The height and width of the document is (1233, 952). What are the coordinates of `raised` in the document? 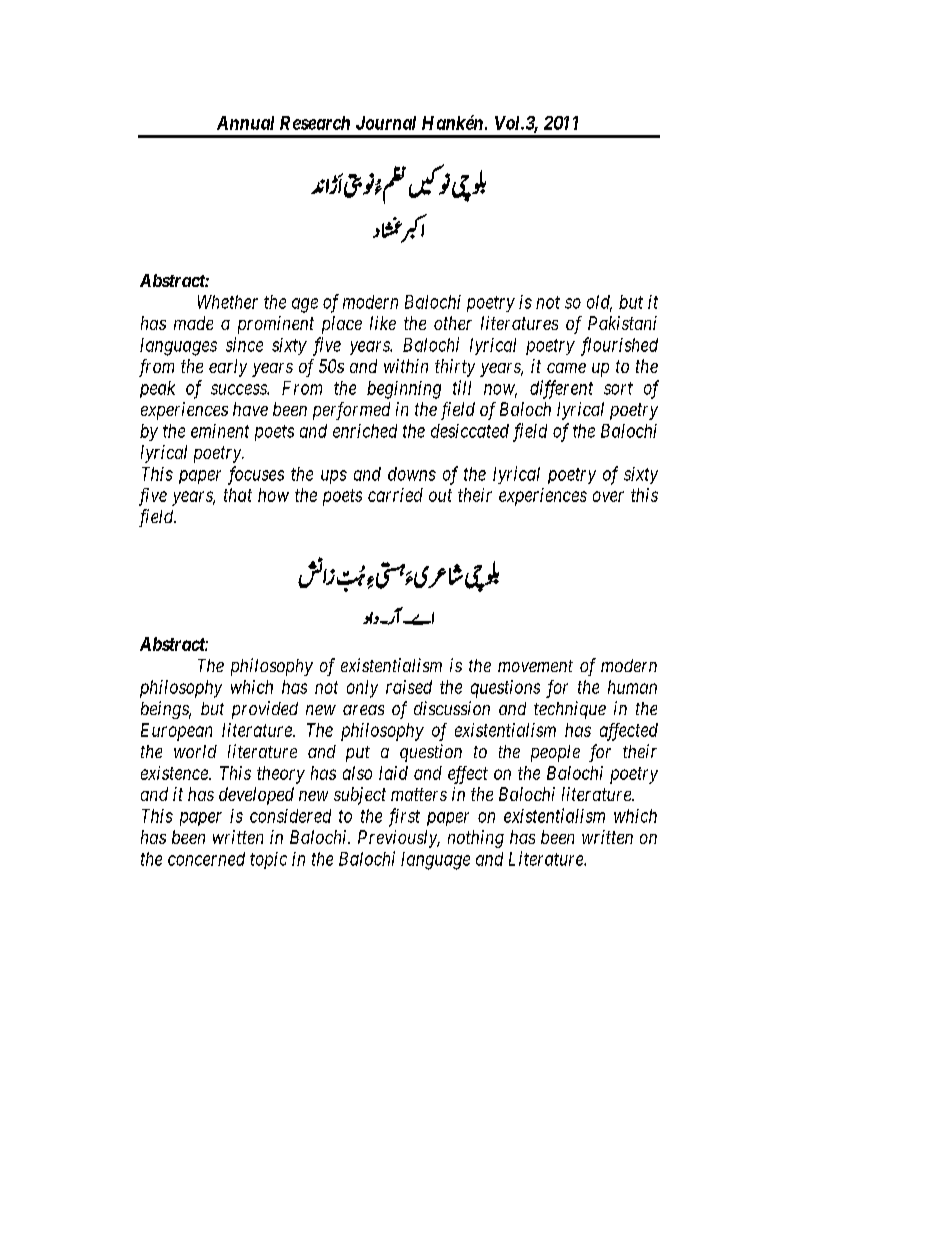 It's located at (409, 687).
